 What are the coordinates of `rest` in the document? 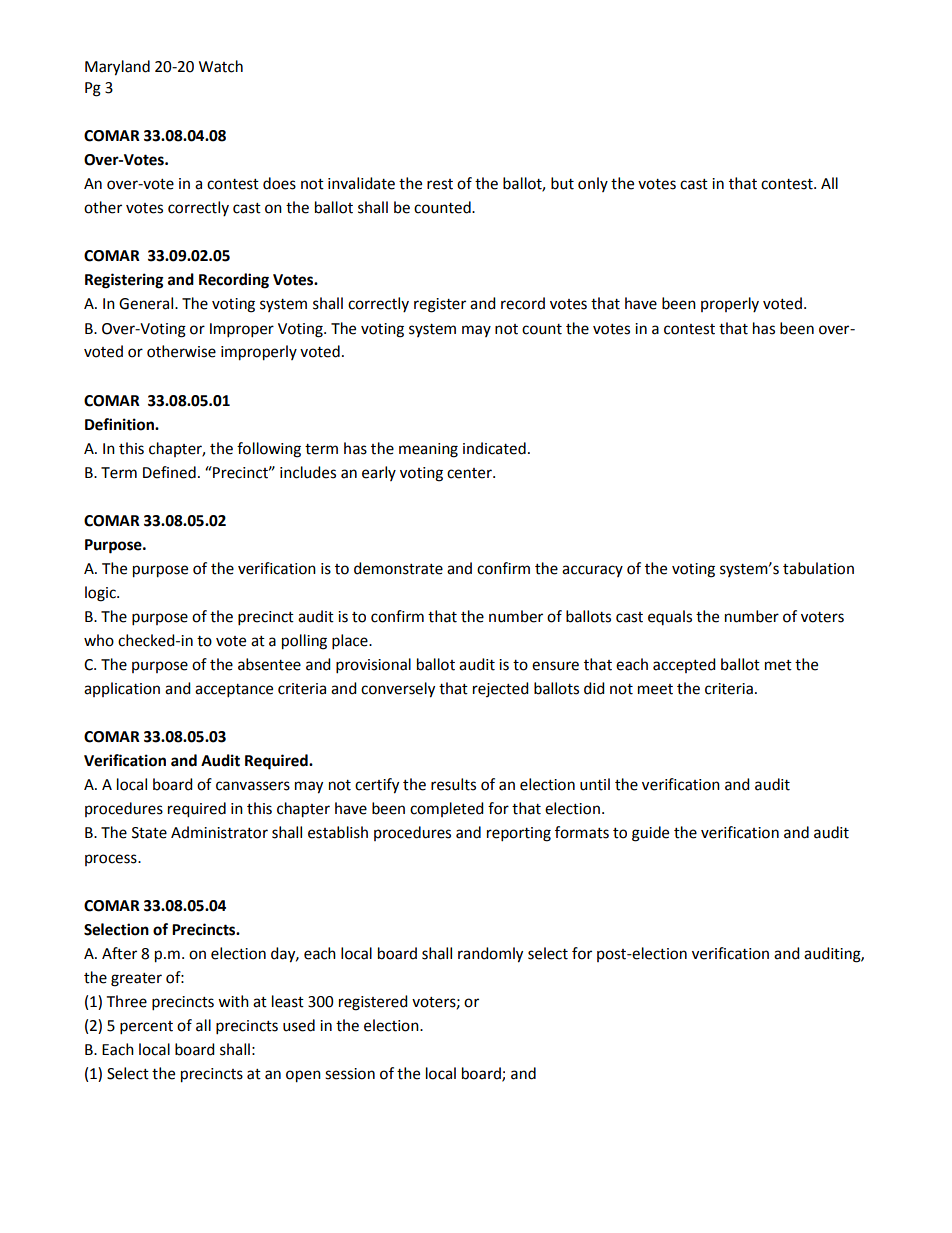 It's located at (440, 184).
